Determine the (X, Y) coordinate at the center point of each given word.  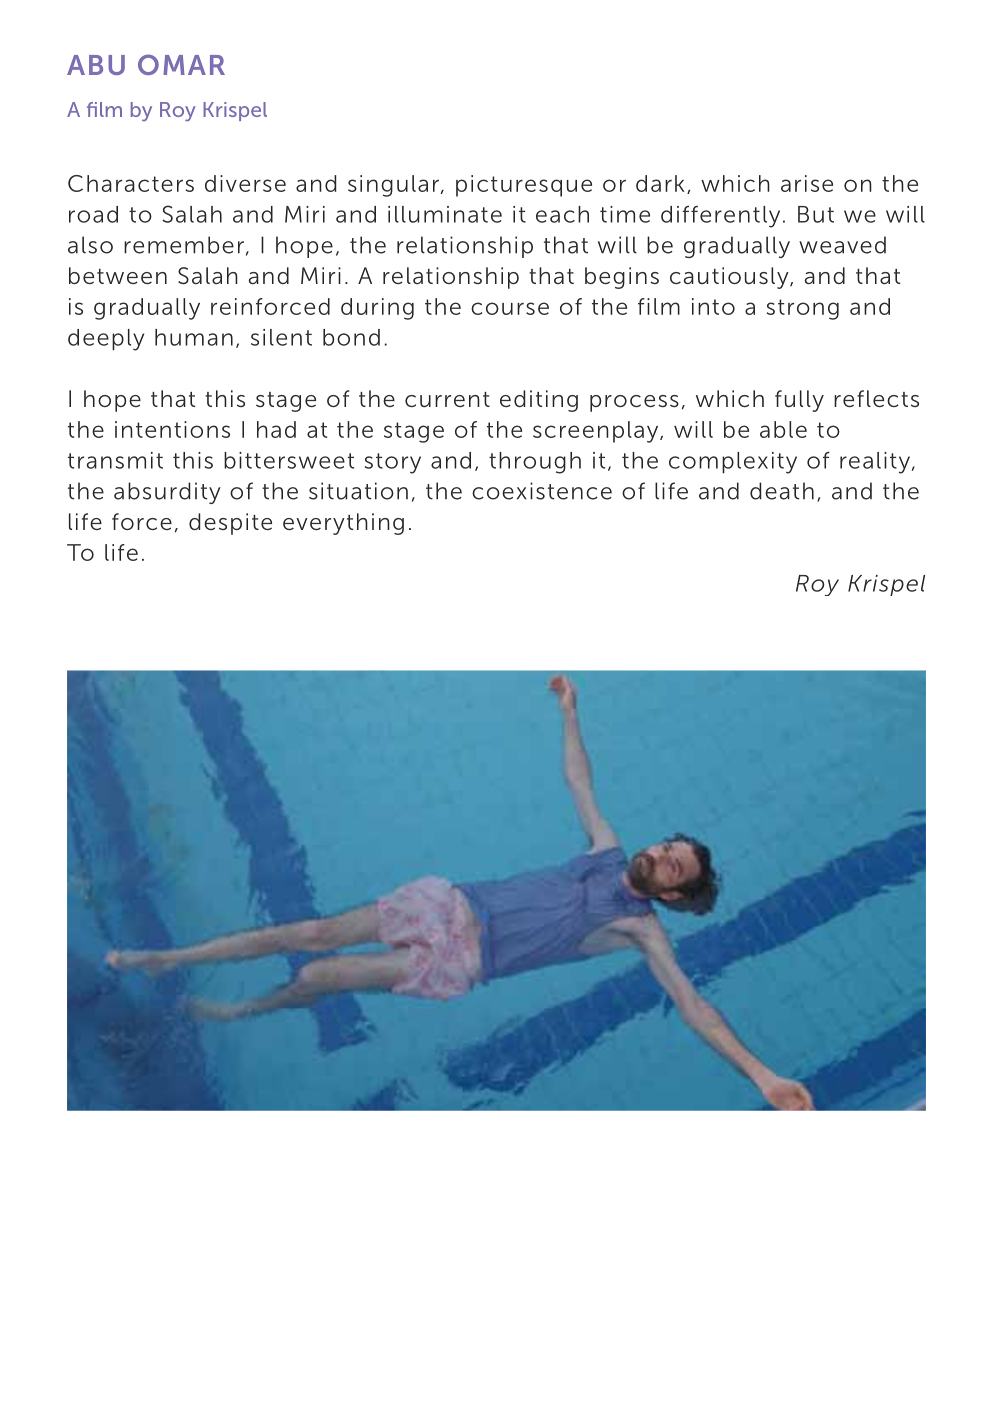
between (118, 276)
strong (802, 309)
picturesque (524, 186)
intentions (172, 429)
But (816, 214)
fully (799, 401)
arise (807, 183)
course (510, 308)
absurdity (167, 493)
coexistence (542, 491)
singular (393, 186)
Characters (131, 183)
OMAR (181, 64)
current (447, 399)
